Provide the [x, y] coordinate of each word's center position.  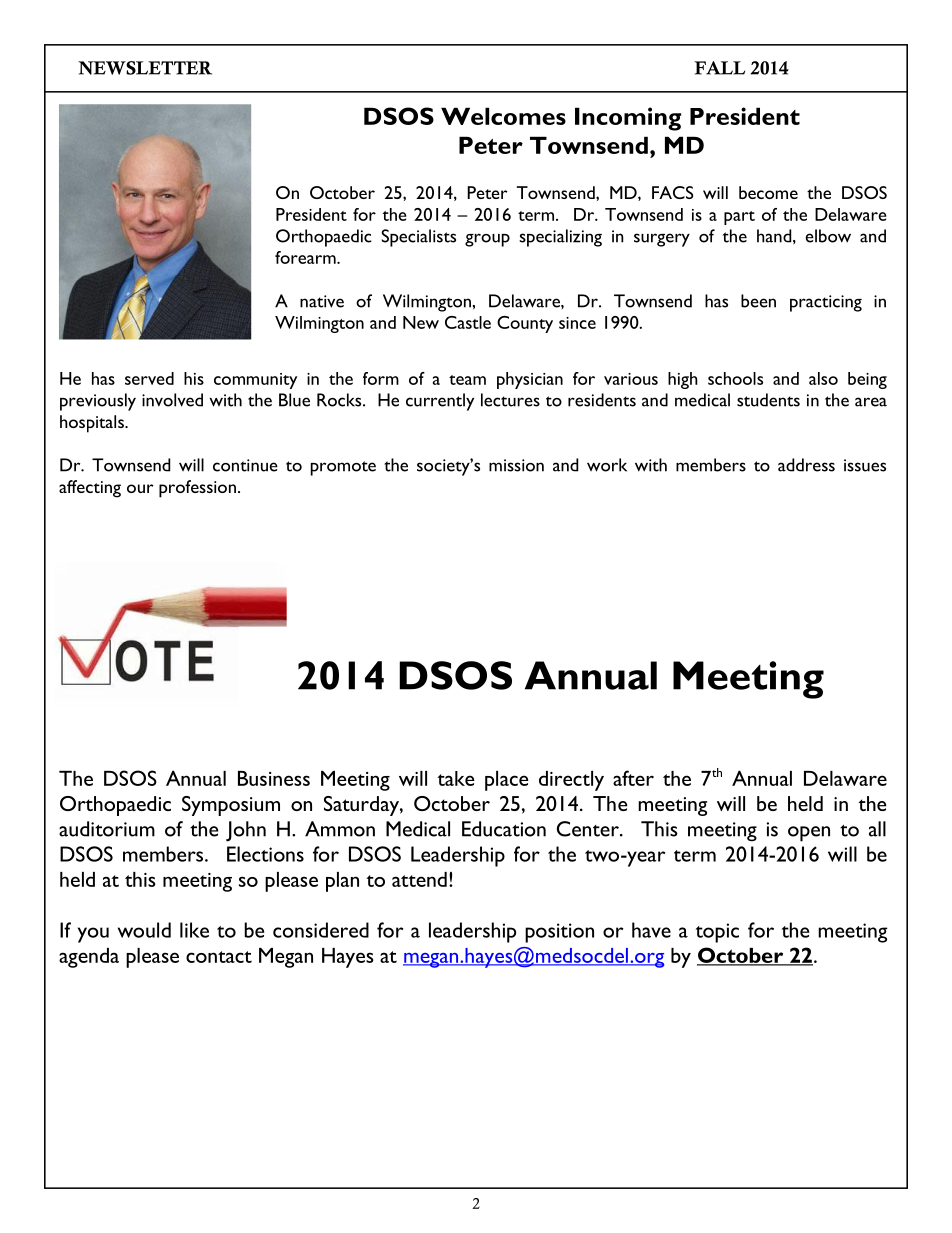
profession [197, 489]
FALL [719, 68]
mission [516, 465]
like [194, 930]
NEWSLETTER [145, 68]
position [559, 933]
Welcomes [503, 116]
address [806, 465]
